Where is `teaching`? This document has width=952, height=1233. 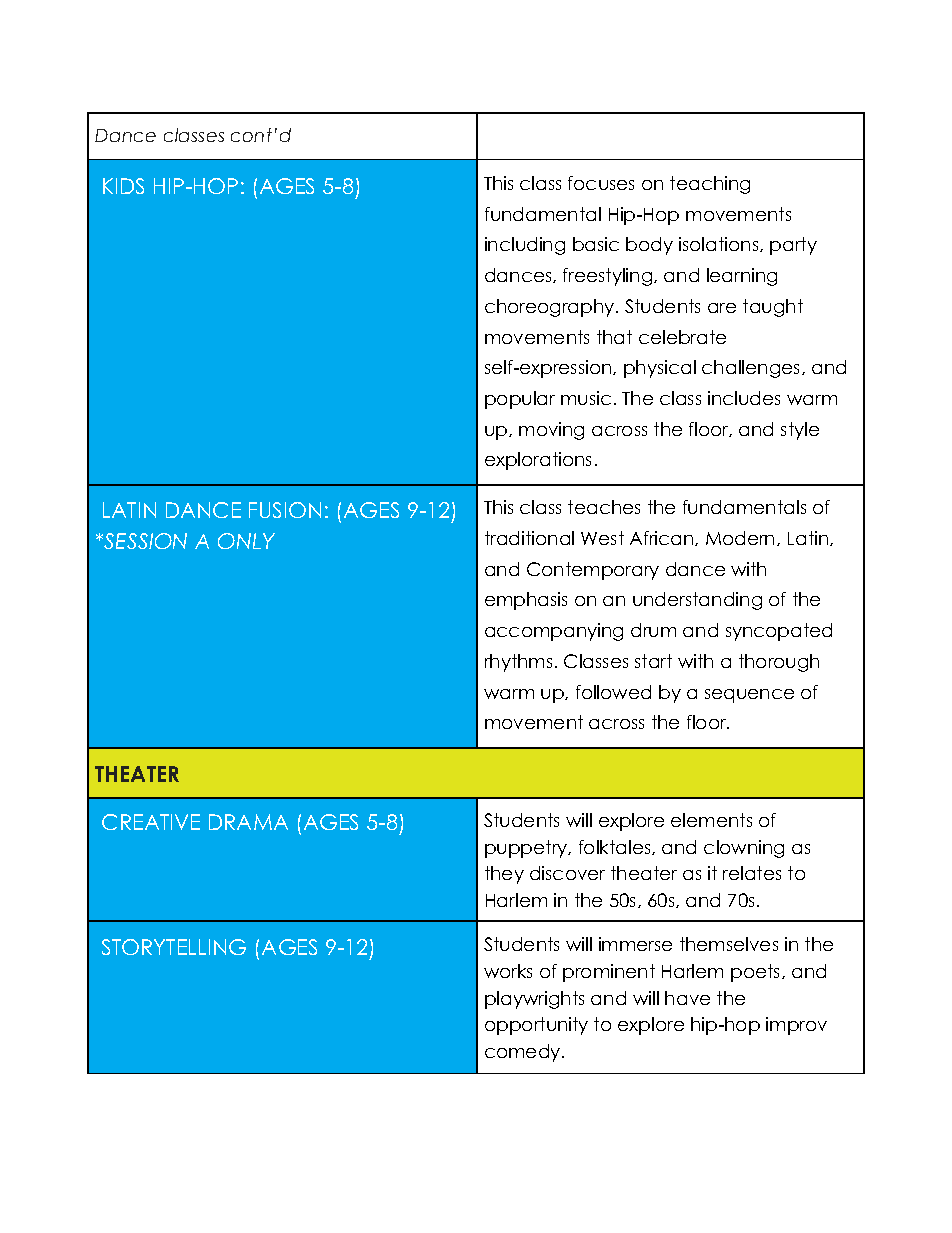 teaching is located at coordinates (710, 185).
